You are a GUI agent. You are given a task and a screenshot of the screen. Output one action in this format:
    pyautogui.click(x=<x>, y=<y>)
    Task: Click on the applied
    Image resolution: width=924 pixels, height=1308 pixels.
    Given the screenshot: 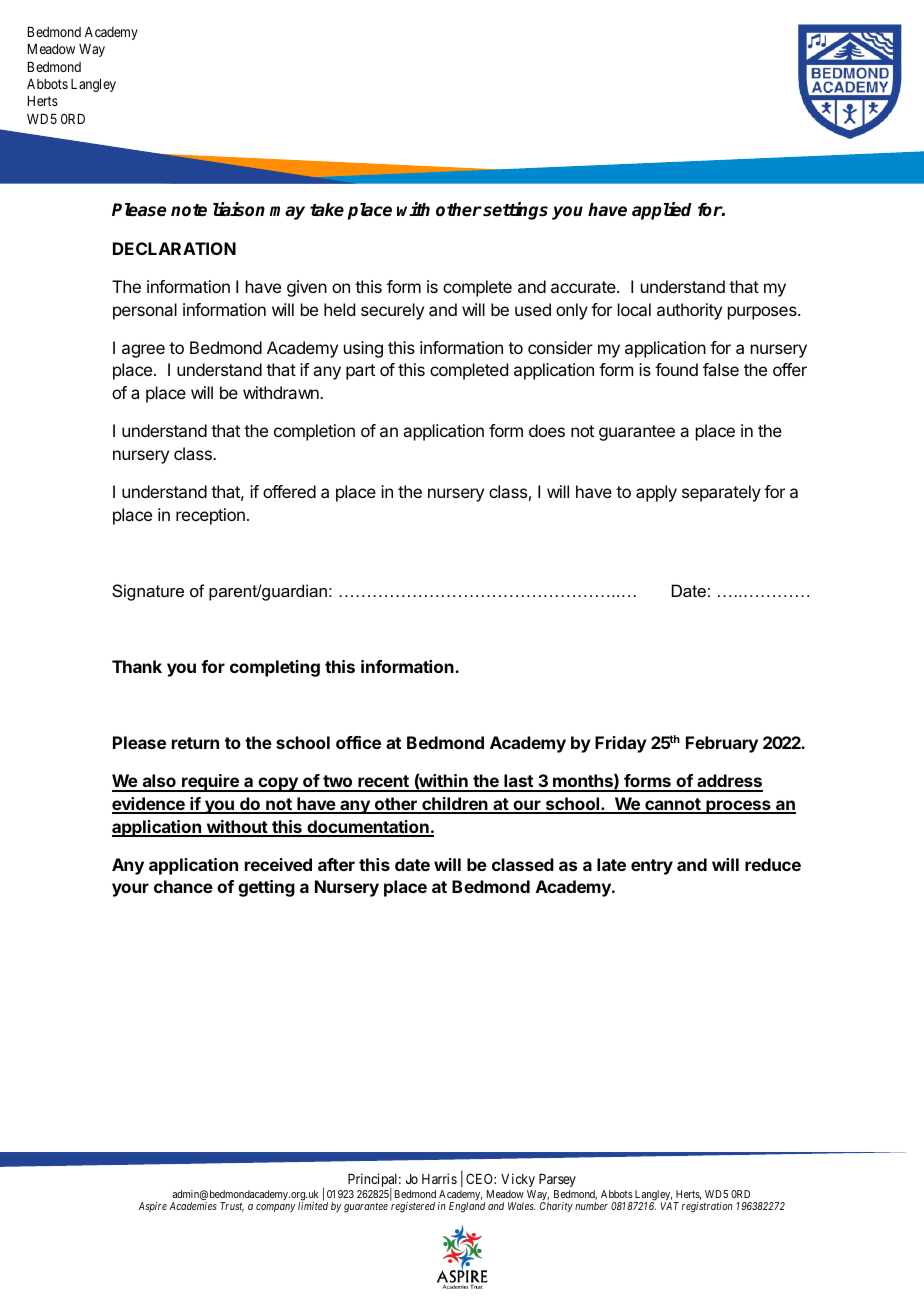 What is the action you would take?
    pyautogui.click(x=662, y=211)
